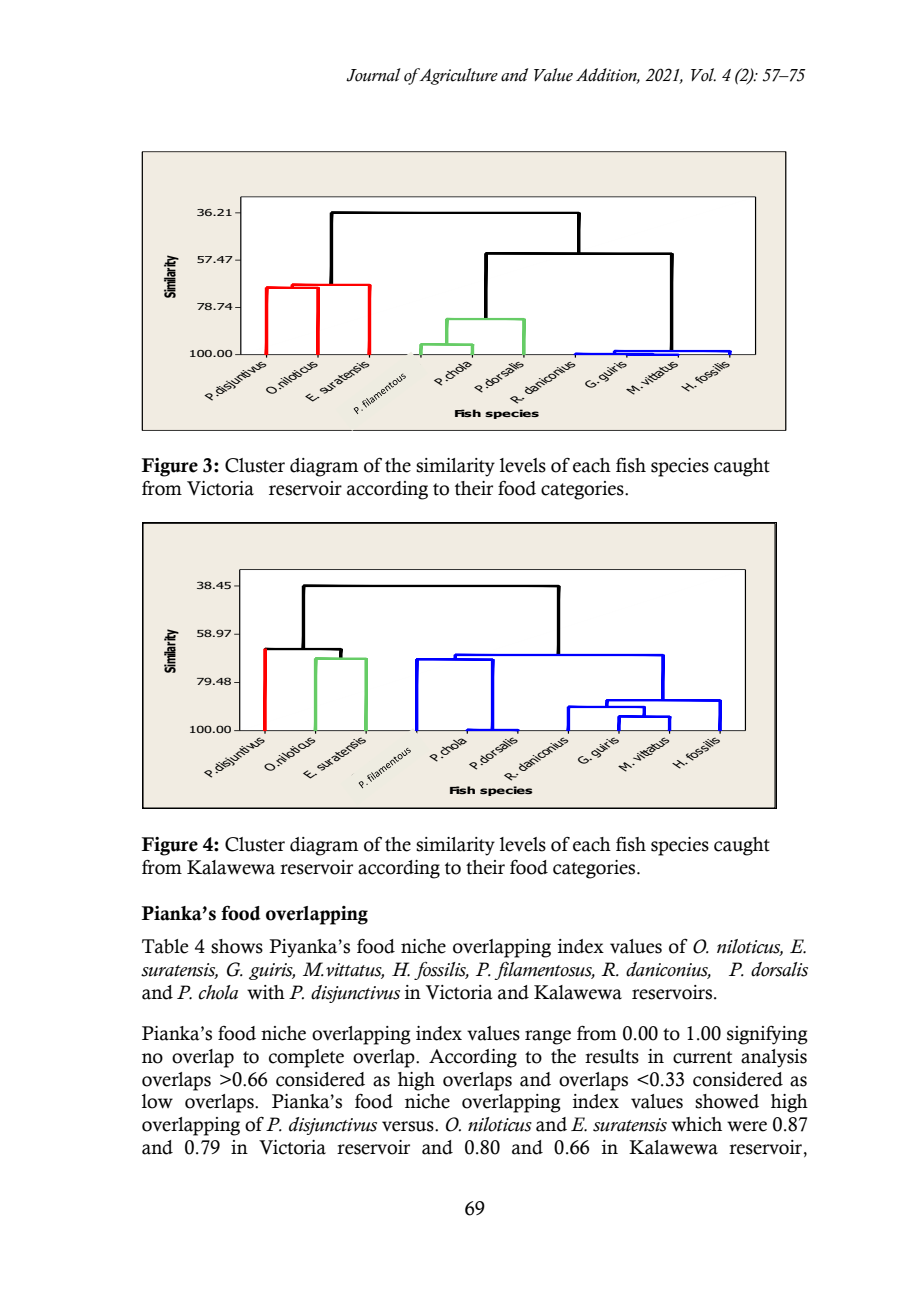  Describe the element at coordinates (165, 946) in the screenshot. I see `Table` at that location.
